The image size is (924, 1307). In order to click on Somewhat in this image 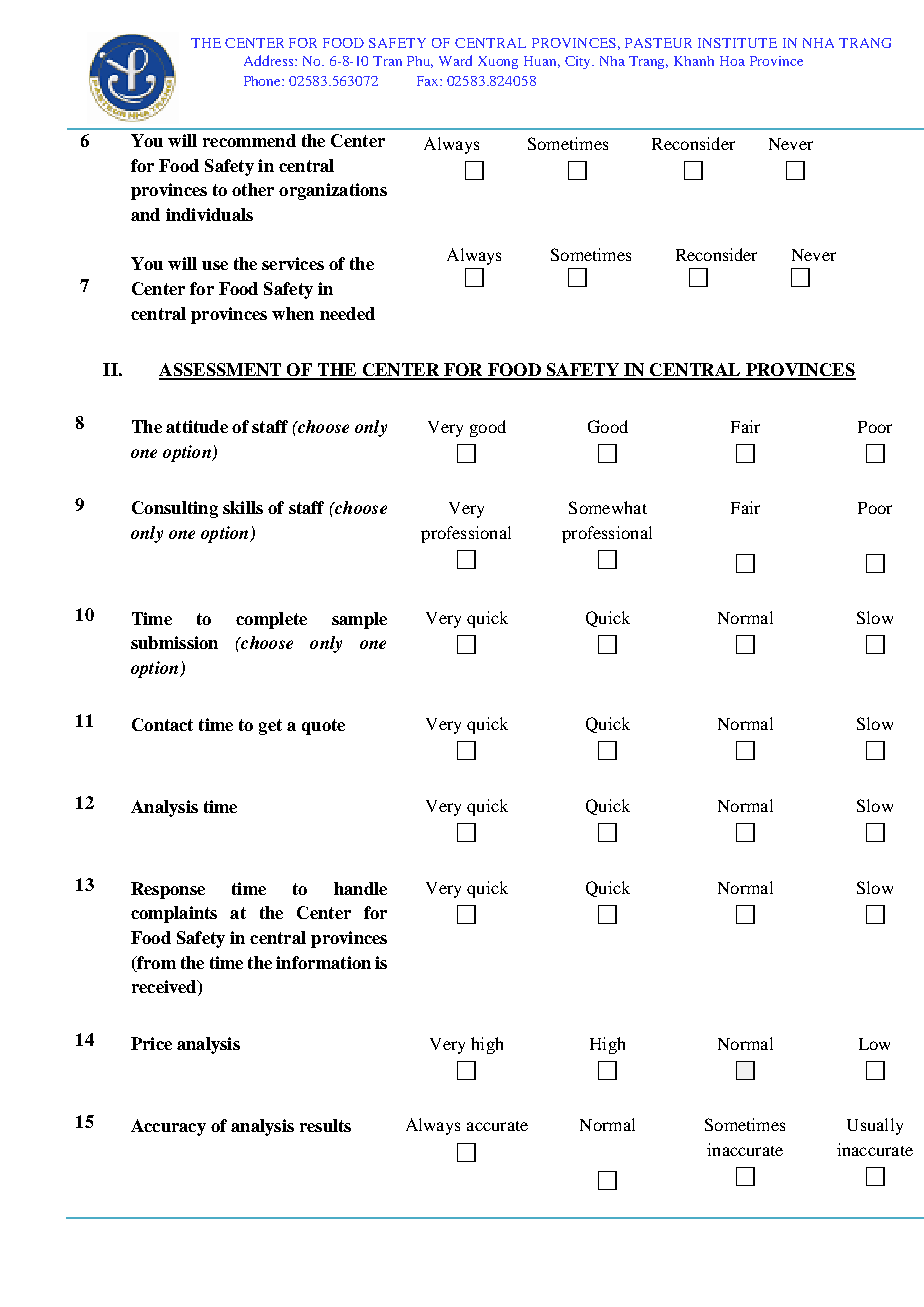, I will do `click(608, 507)`.
